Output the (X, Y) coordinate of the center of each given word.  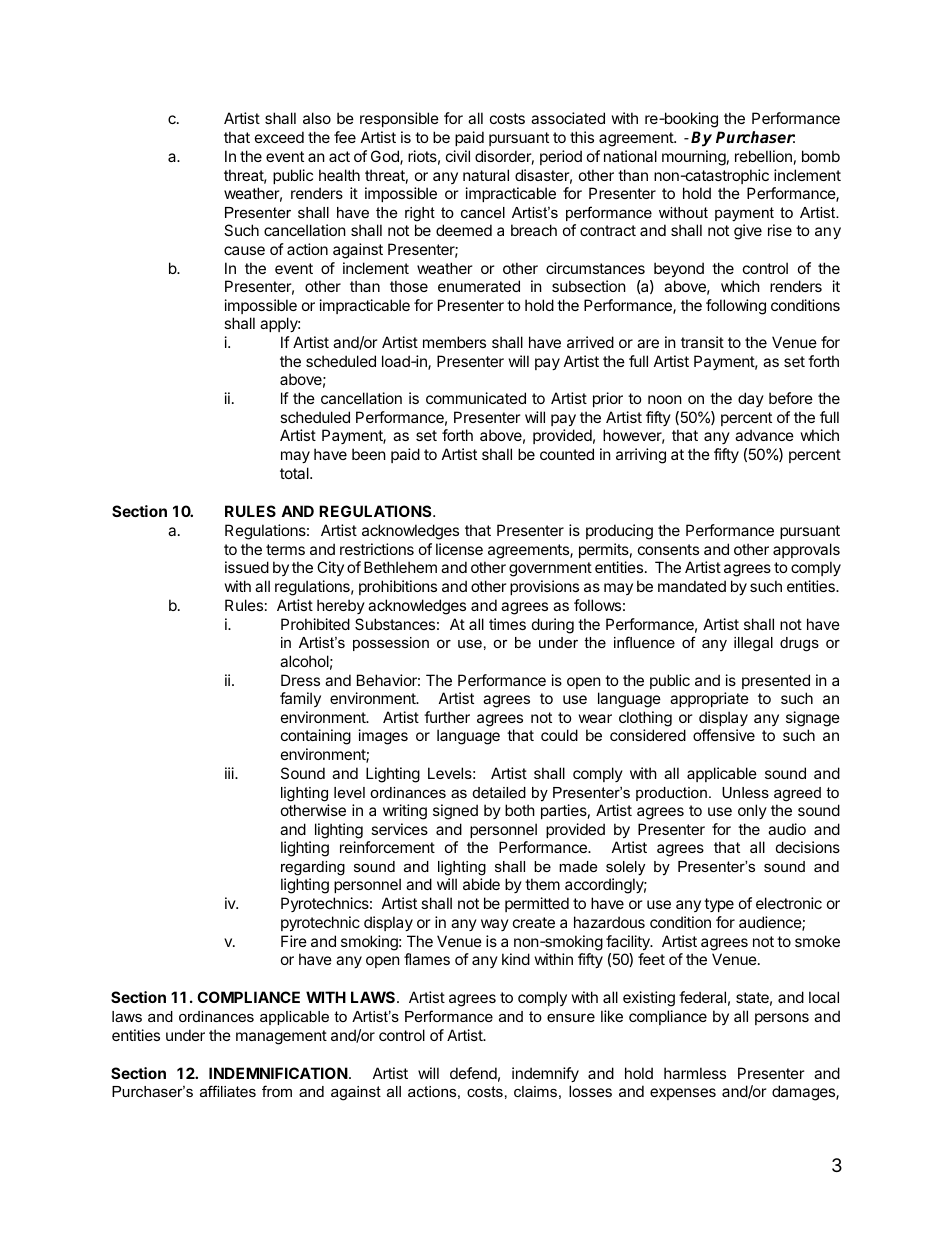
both (520, 810)
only (752, 811)
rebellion (763, 156)
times (507, 624)
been (369, 454)
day (751, 399)
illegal (753, 644)
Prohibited (315, 624)
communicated (476, 398)
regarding (313, 868)
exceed (279, 137)
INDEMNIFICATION (278, 1073)
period (561, 157)
